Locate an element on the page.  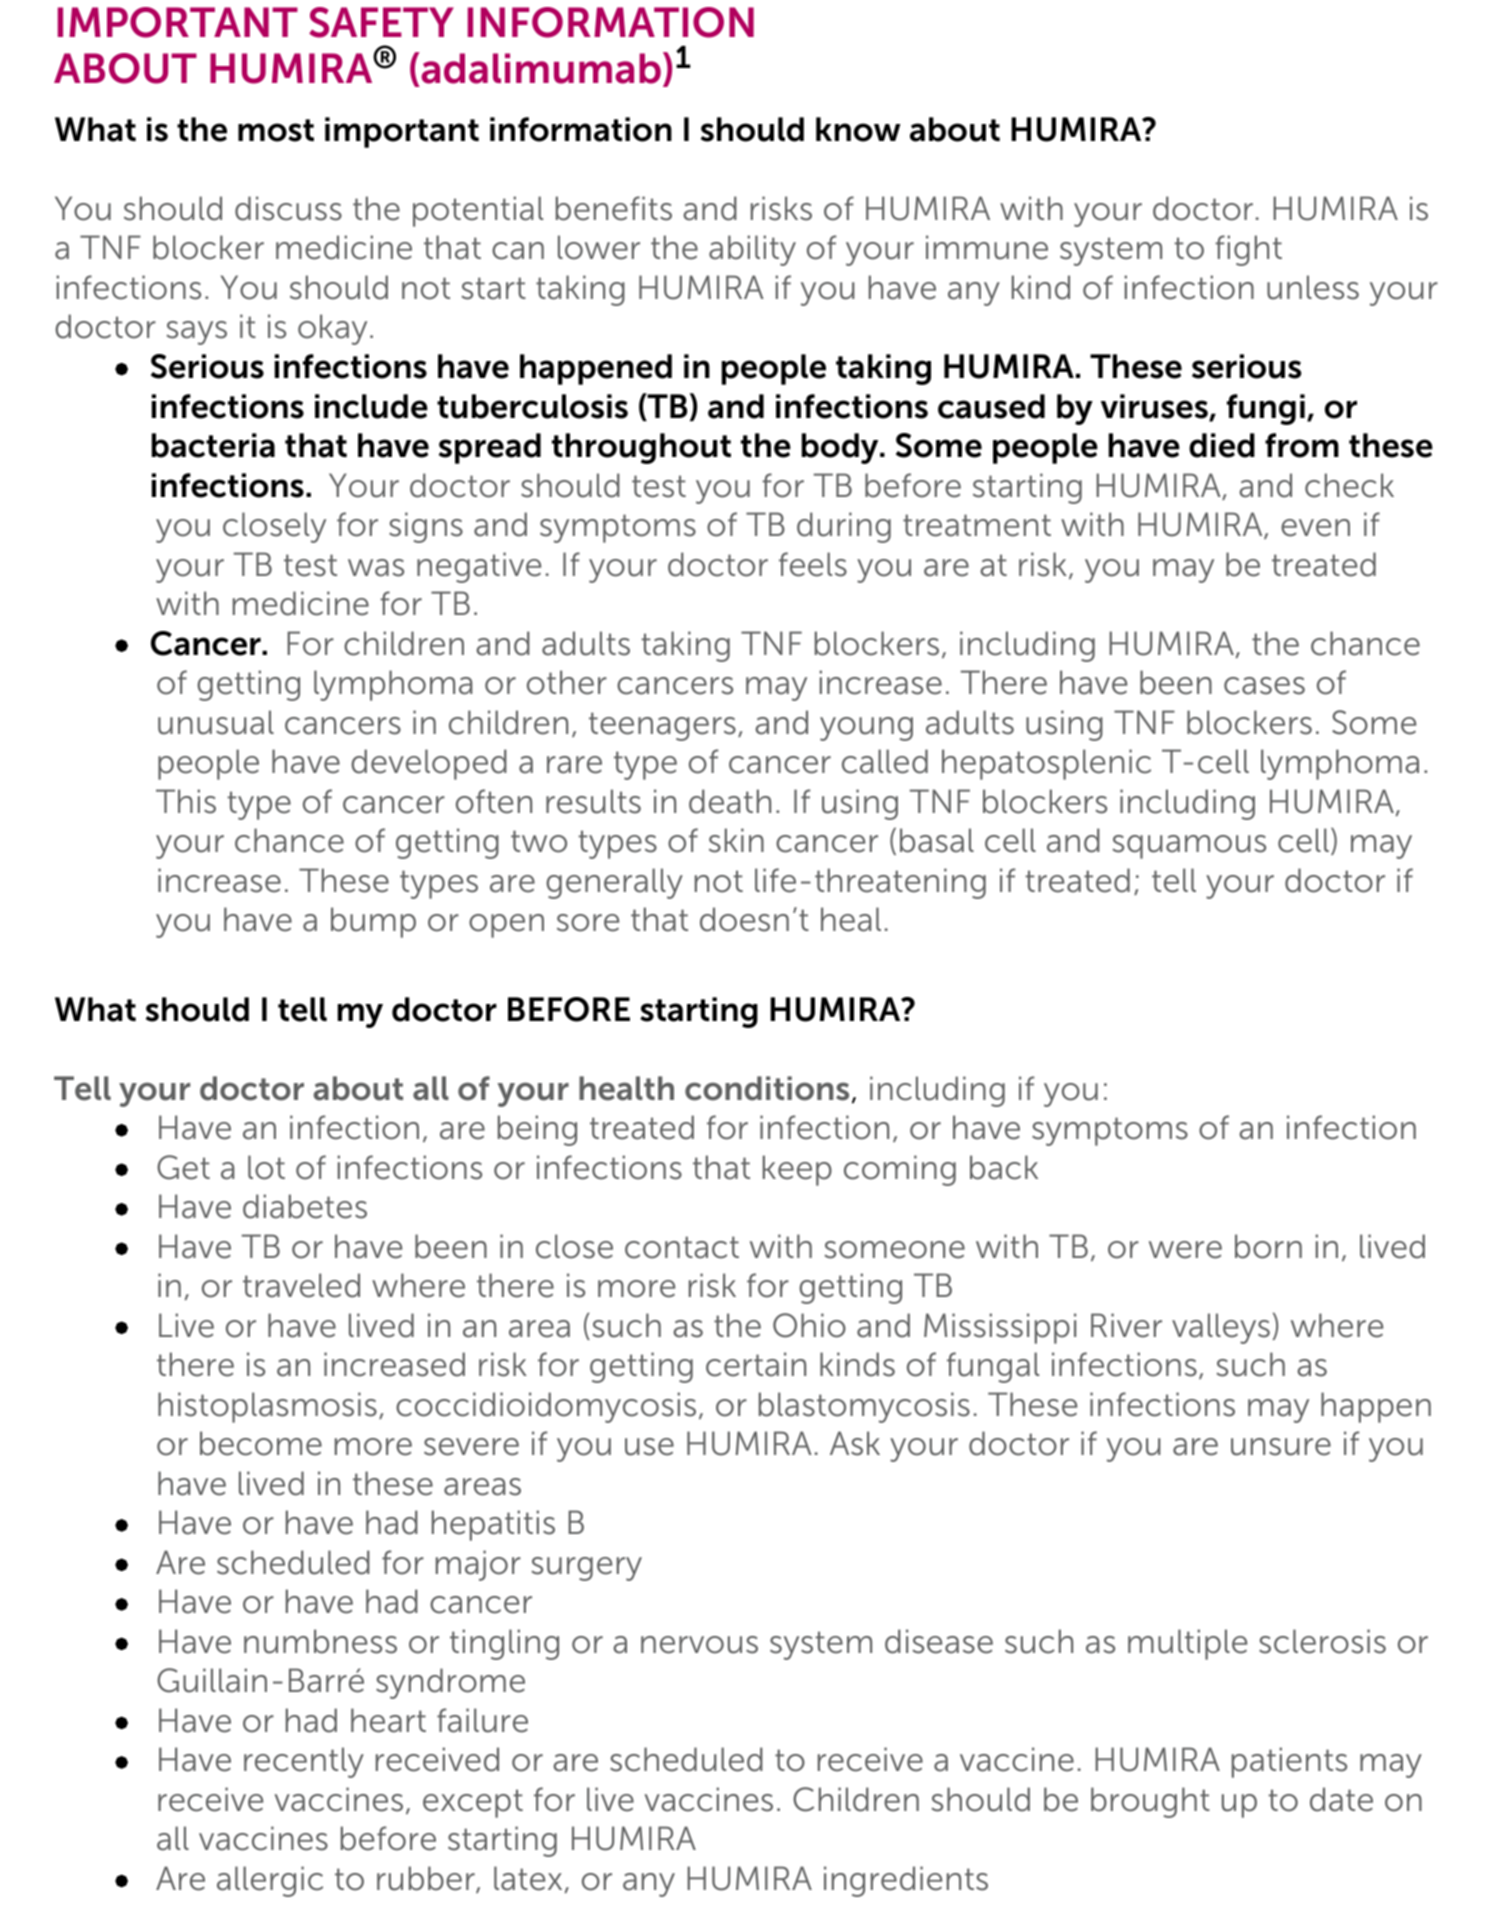
died is located at coordinates (1222, 445).
